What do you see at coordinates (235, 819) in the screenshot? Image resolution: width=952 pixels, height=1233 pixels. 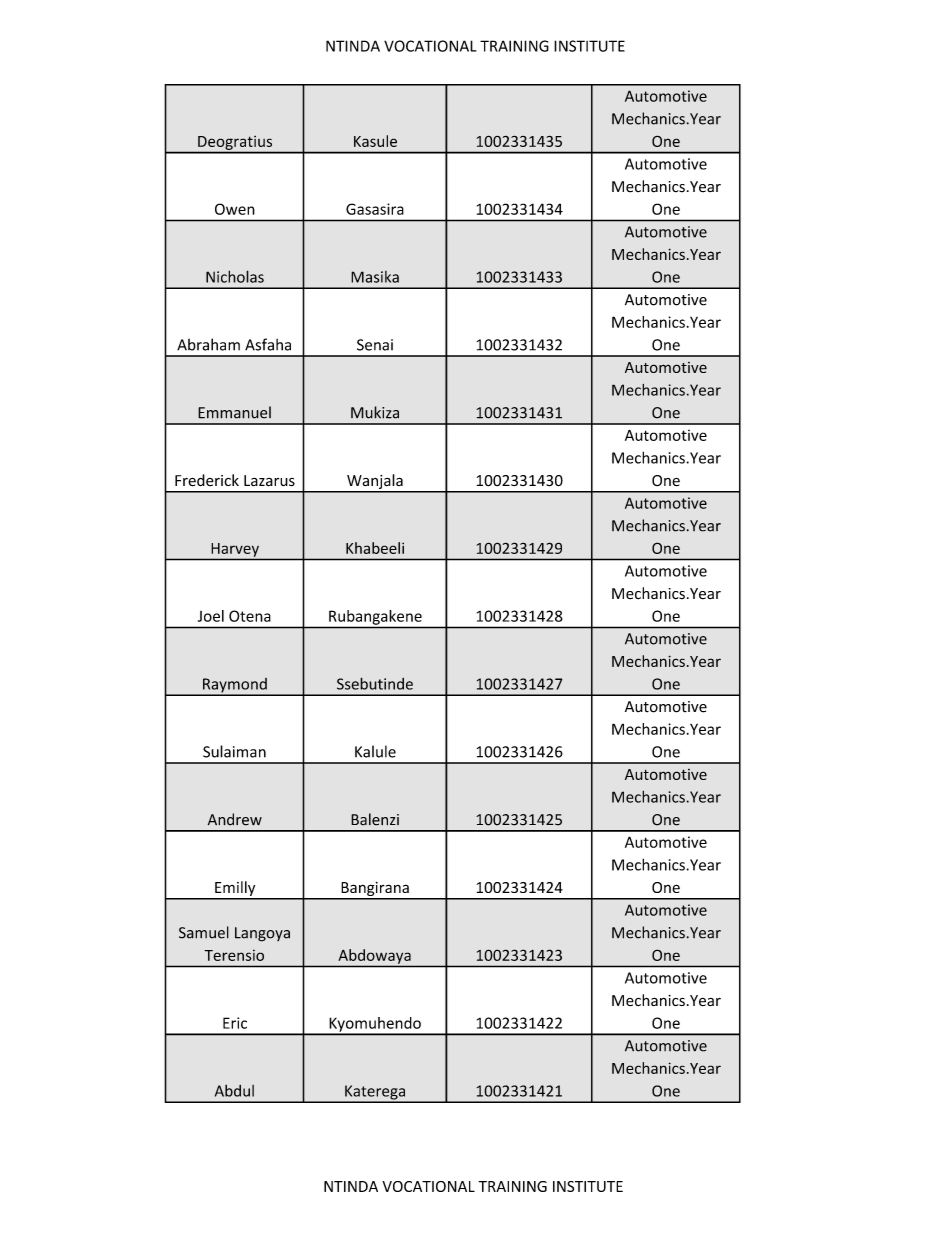 I see `Andrew` at bounding box center [235, 819].
